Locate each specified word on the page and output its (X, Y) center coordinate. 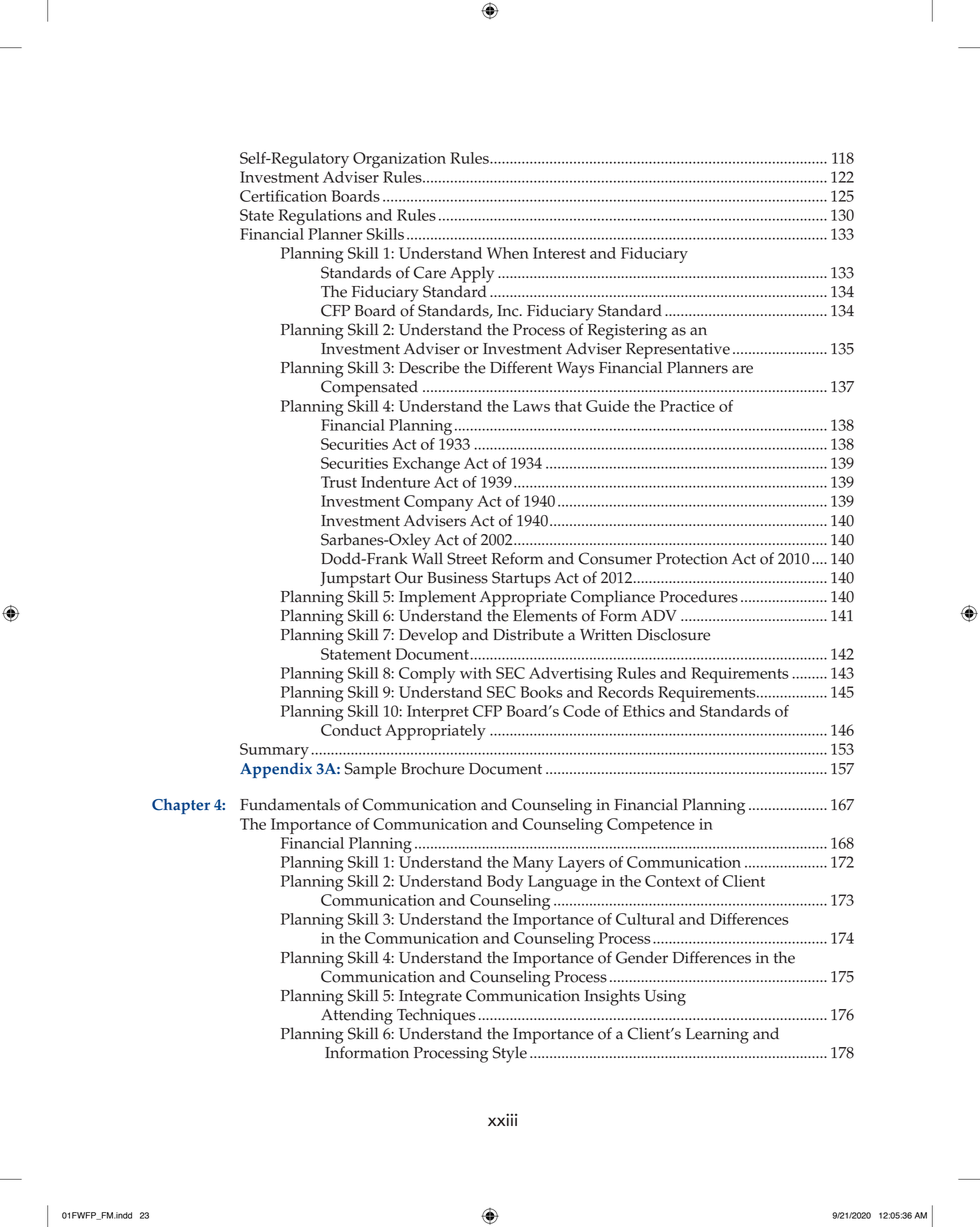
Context (673, 881)
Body (505, 883)
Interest (559, 253)
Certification (283, 196)
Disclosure (673, 634)
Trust (339, 482)
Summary (274, 751)
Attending (357, 1016)
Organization (399, 160)
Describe (429, 367)
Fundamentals (290, 804)
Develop (428, 636)
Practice (687, 406)
